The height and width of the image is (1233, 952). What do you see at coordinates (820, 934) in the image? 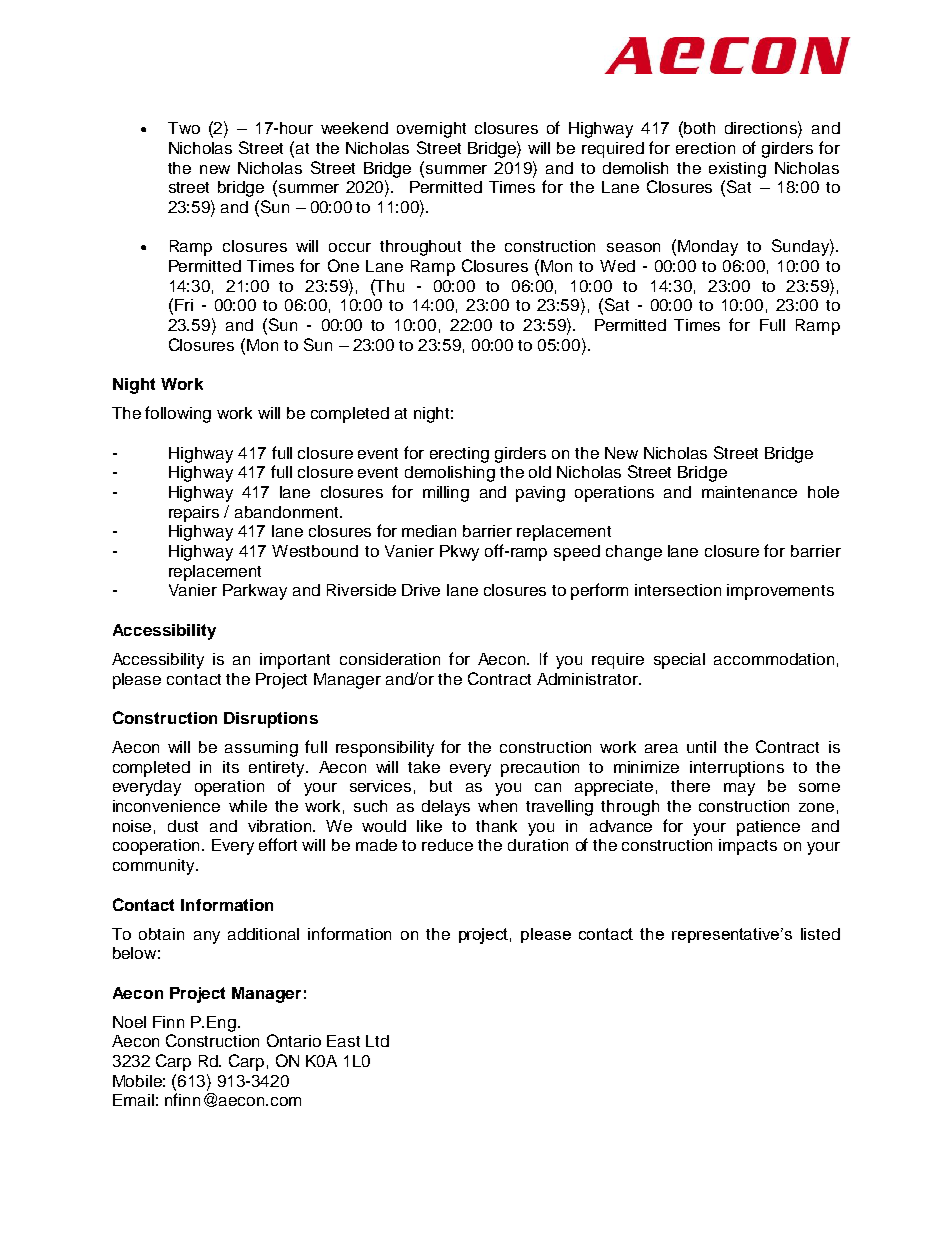
I see `listed` at bounding box center [820, 934].
